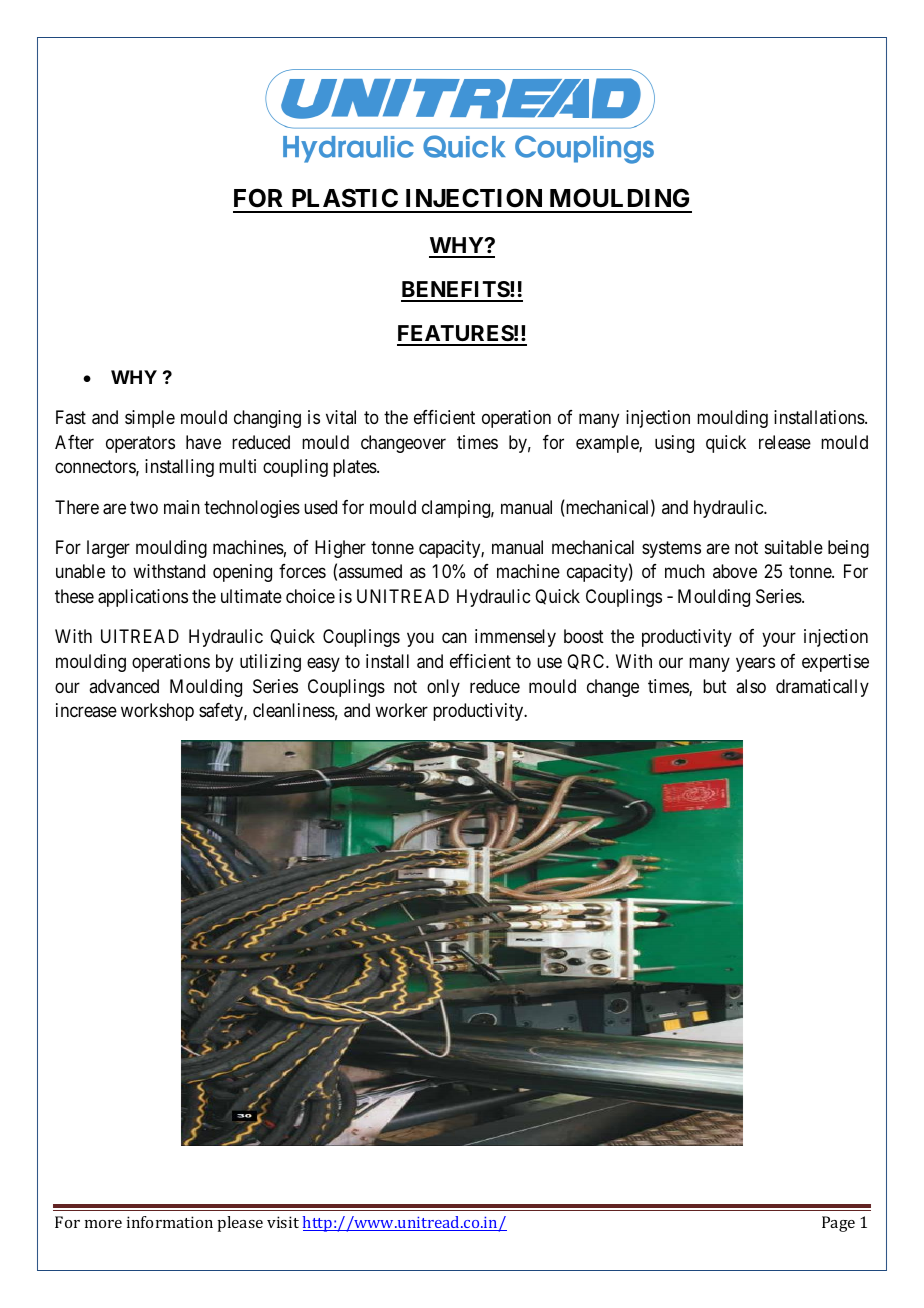  I want to click on workshop, so click(157, 712).
